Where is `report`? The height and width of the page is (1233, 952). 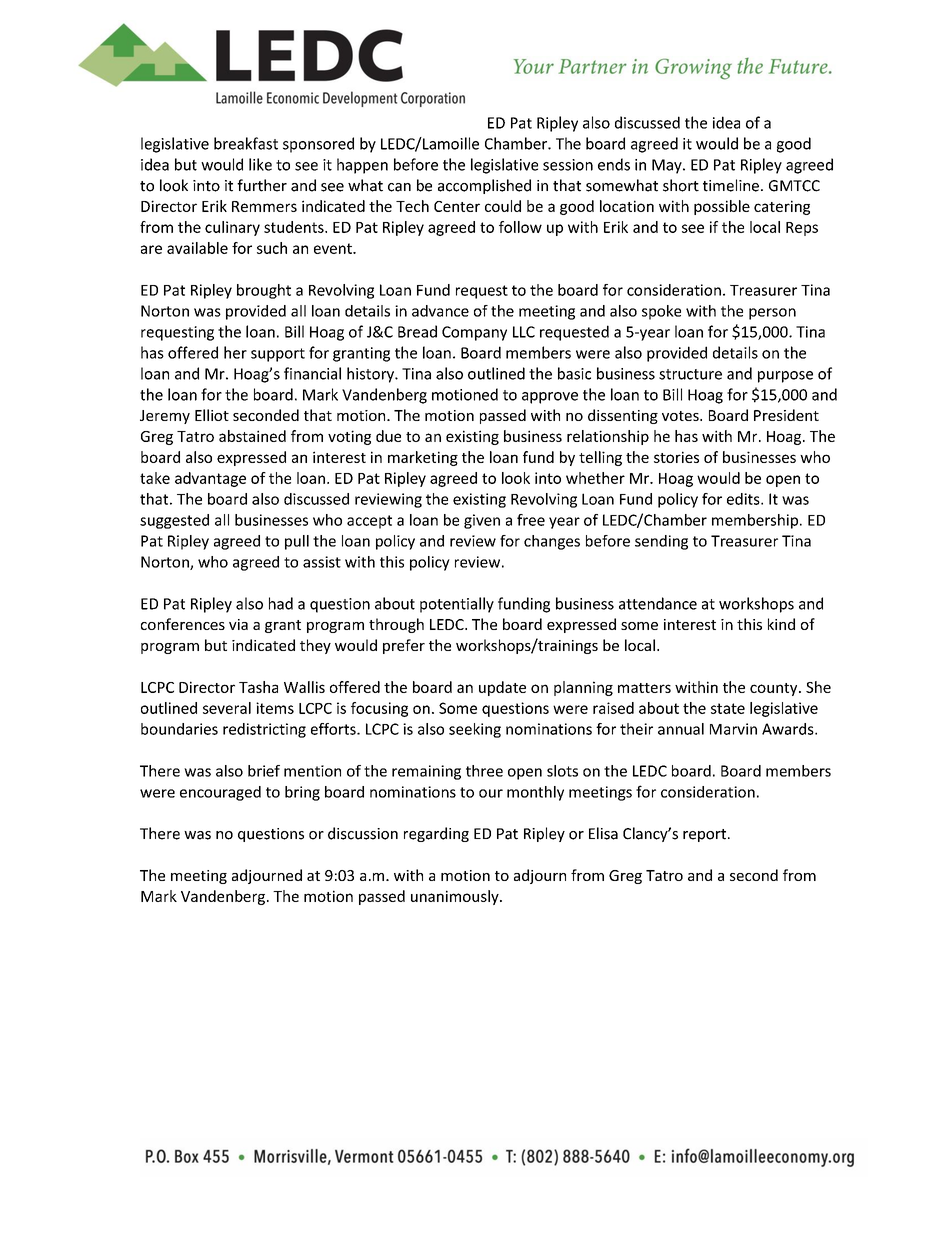 report is located at coordinates (706, 835).
